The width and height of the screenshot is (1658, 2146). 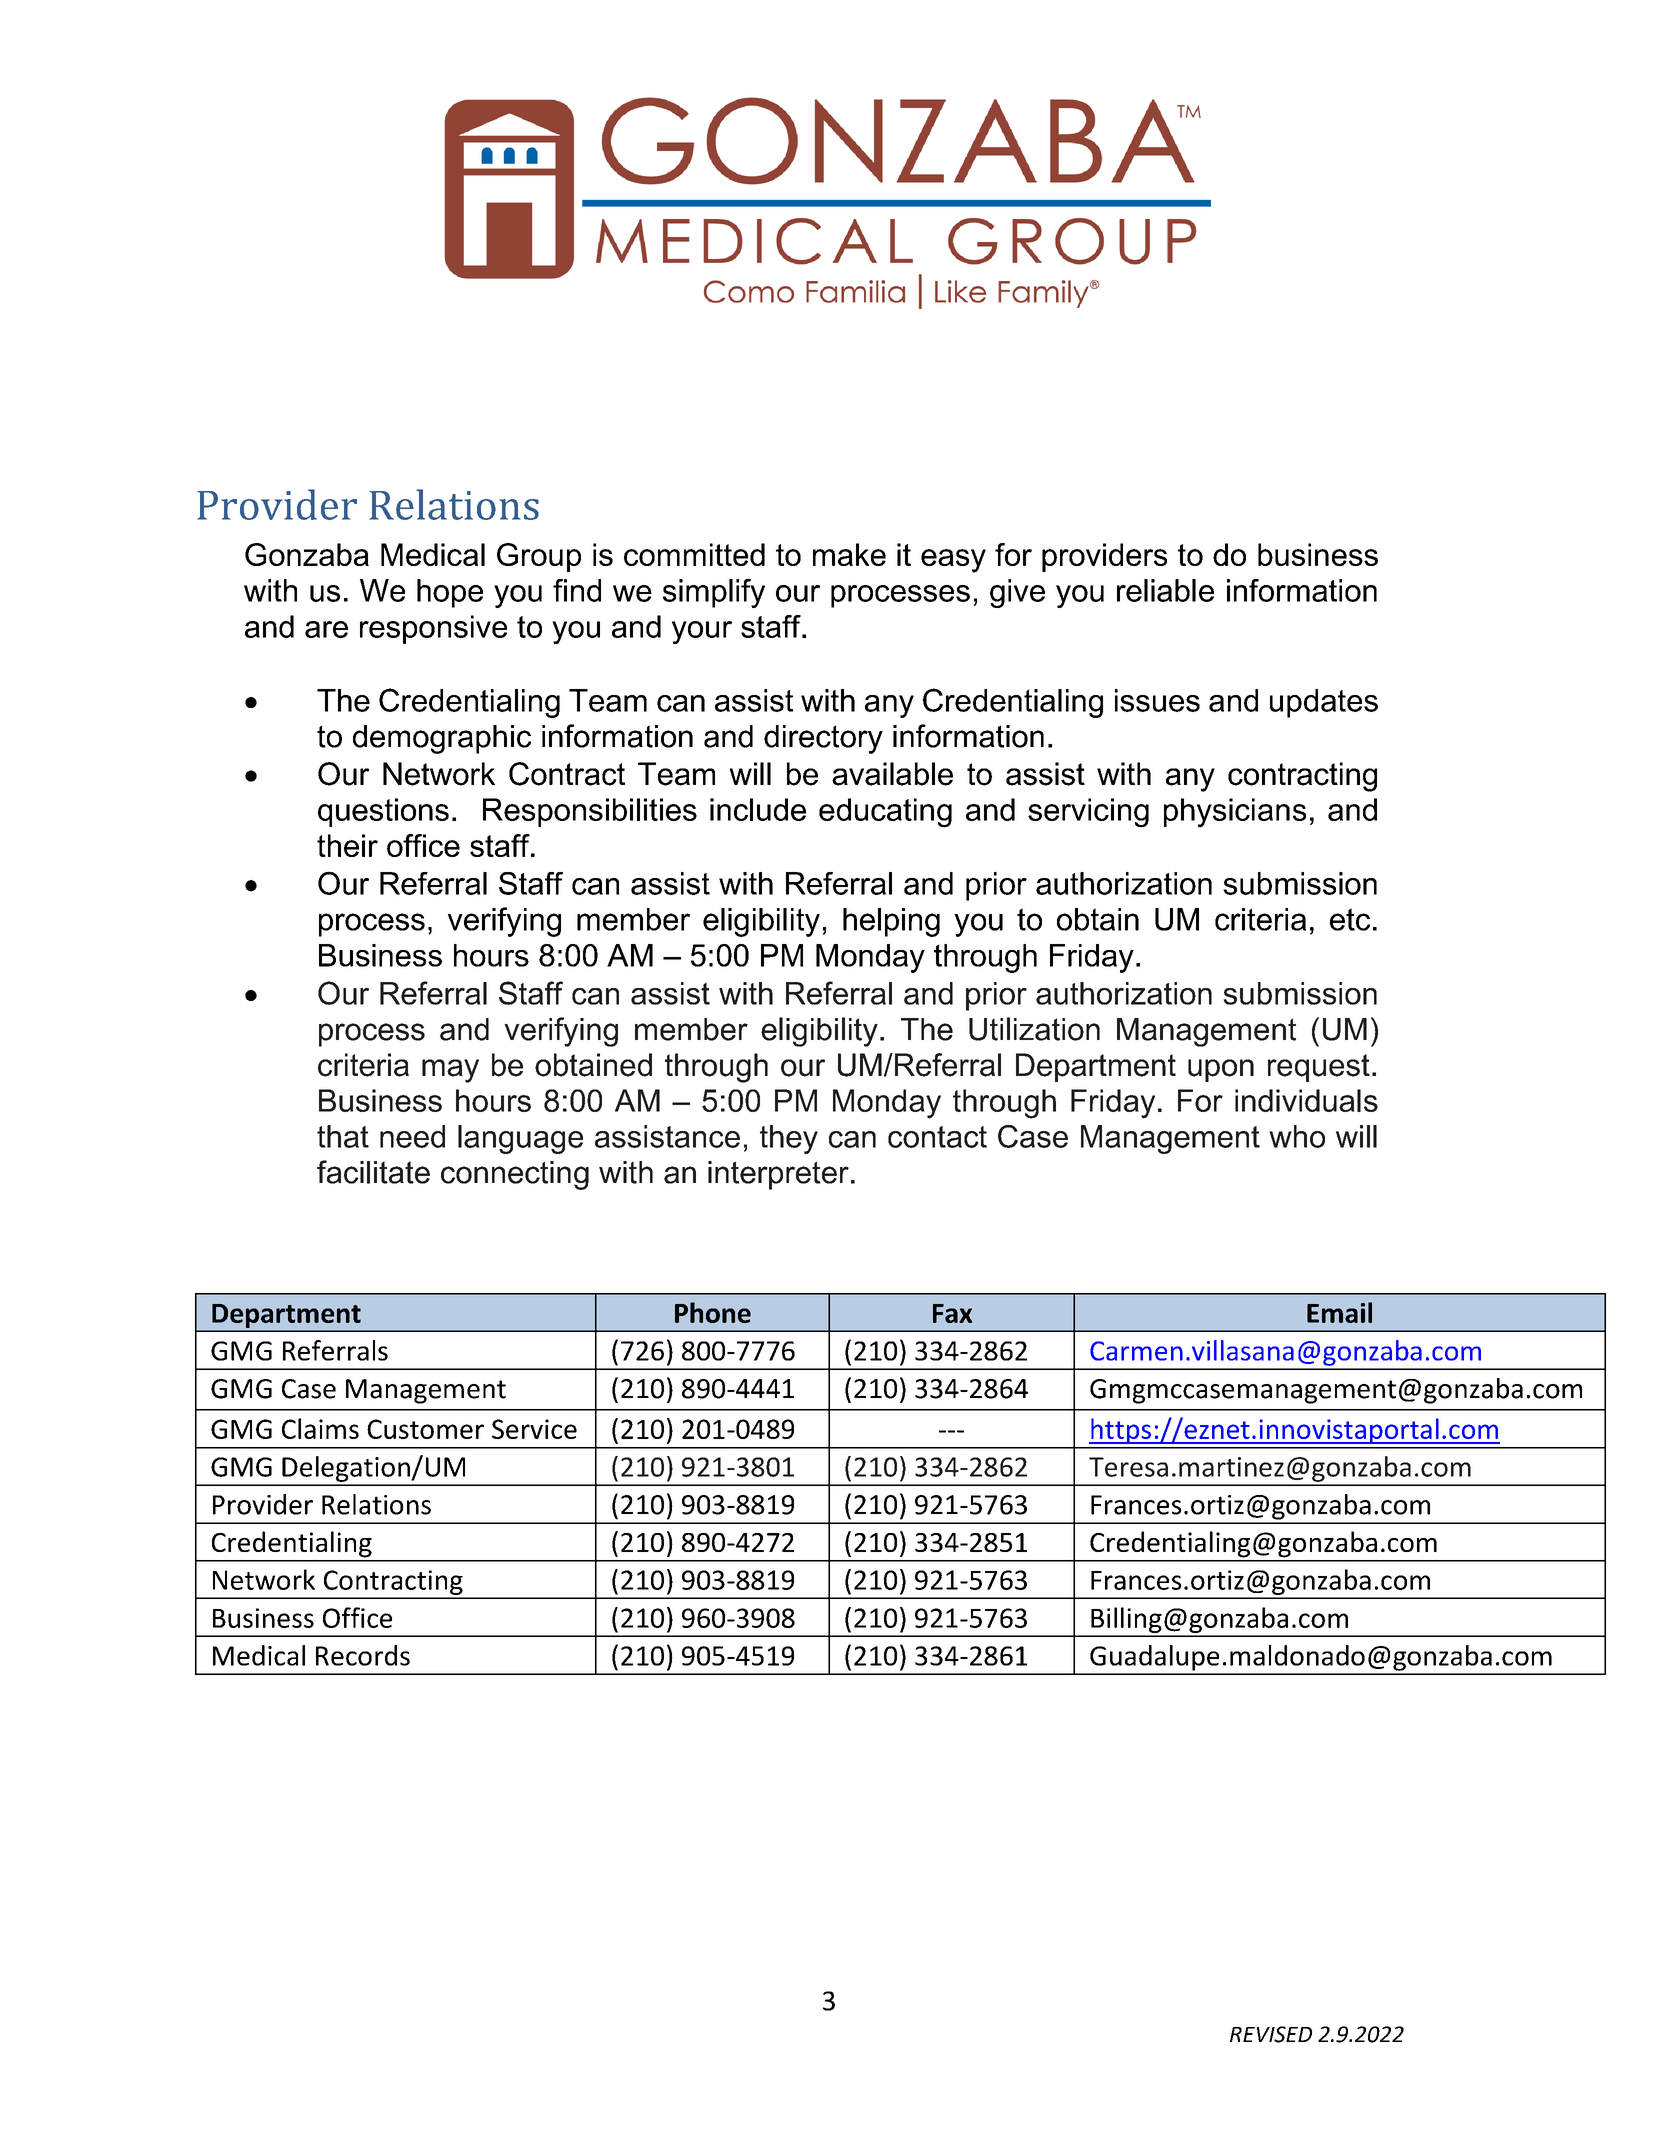 I want to click on Fax, so click(x=952, y=1313).
